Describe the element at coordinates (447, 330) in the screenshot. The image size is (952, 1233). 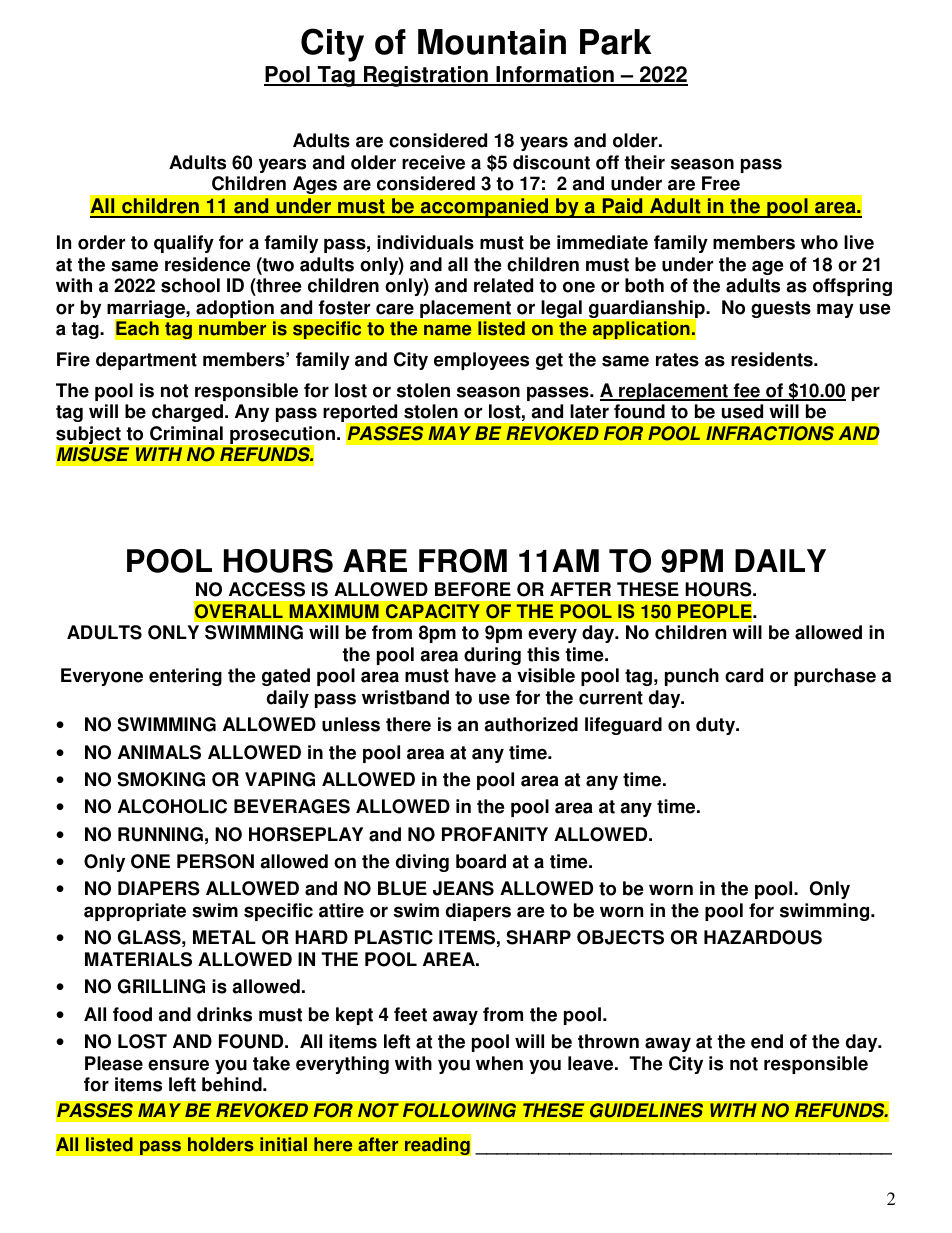
I see `name` at that location.
